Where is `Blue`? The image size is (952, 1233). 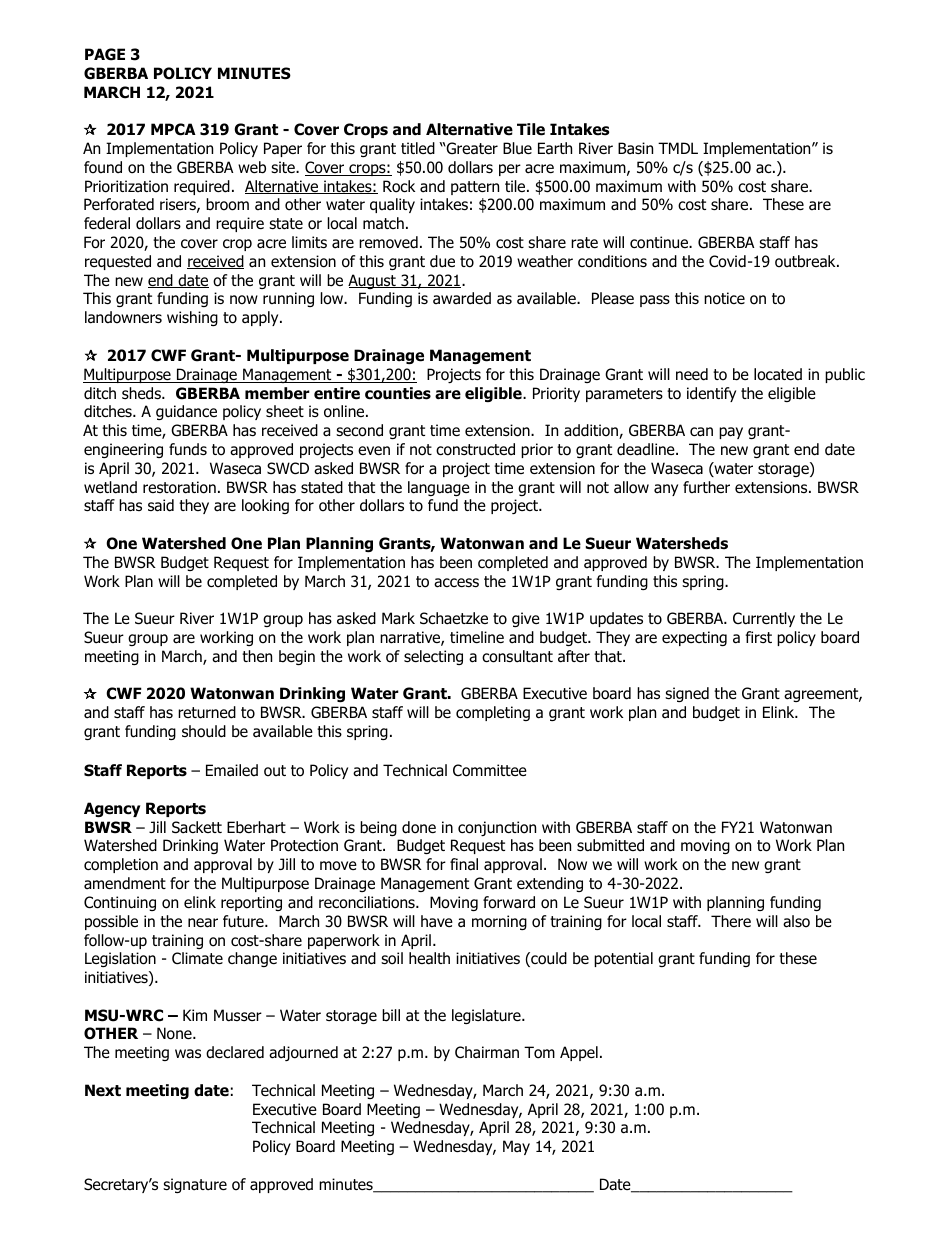 Blue is located at coordinates (517, 148).
